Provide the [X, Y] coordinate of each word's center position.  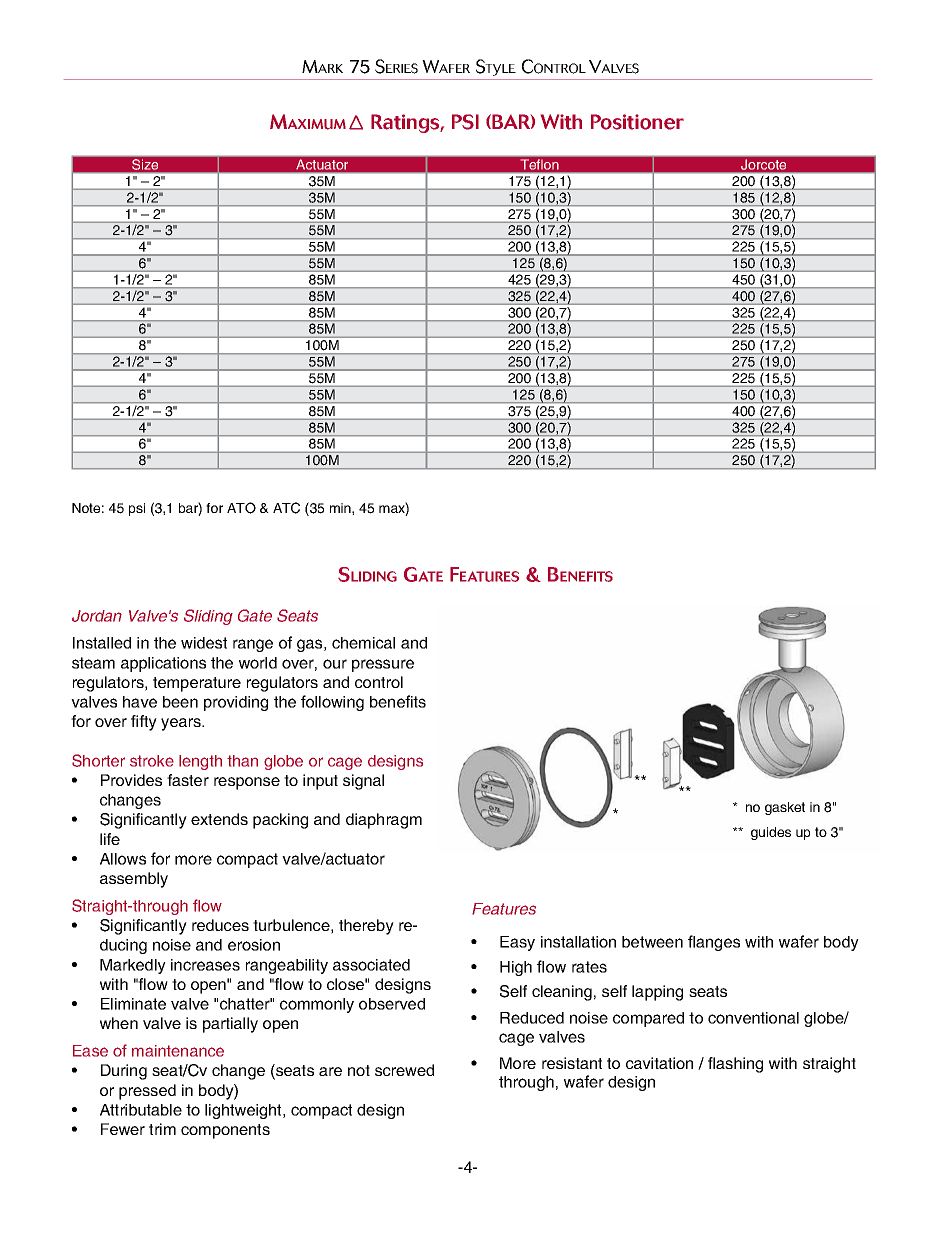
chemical [363, 643]
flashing [735, 1065]
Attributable [141, 1110]
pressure [383, 665]
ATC [286, 508]
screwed [404, 1070]
